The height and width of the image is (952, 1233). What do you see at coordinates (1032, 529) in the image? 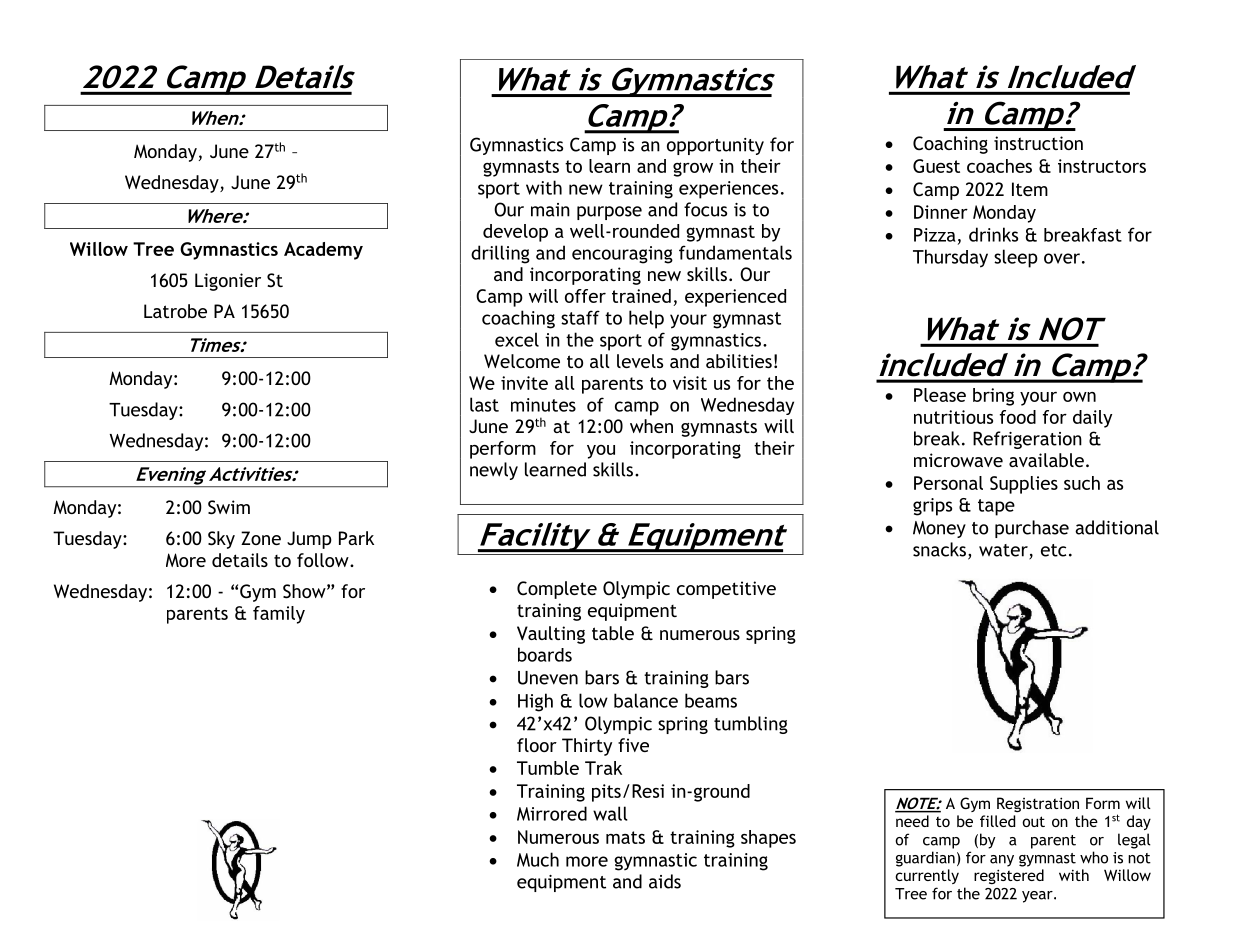
I see `purchase` at bounding box center [1032, 529].
